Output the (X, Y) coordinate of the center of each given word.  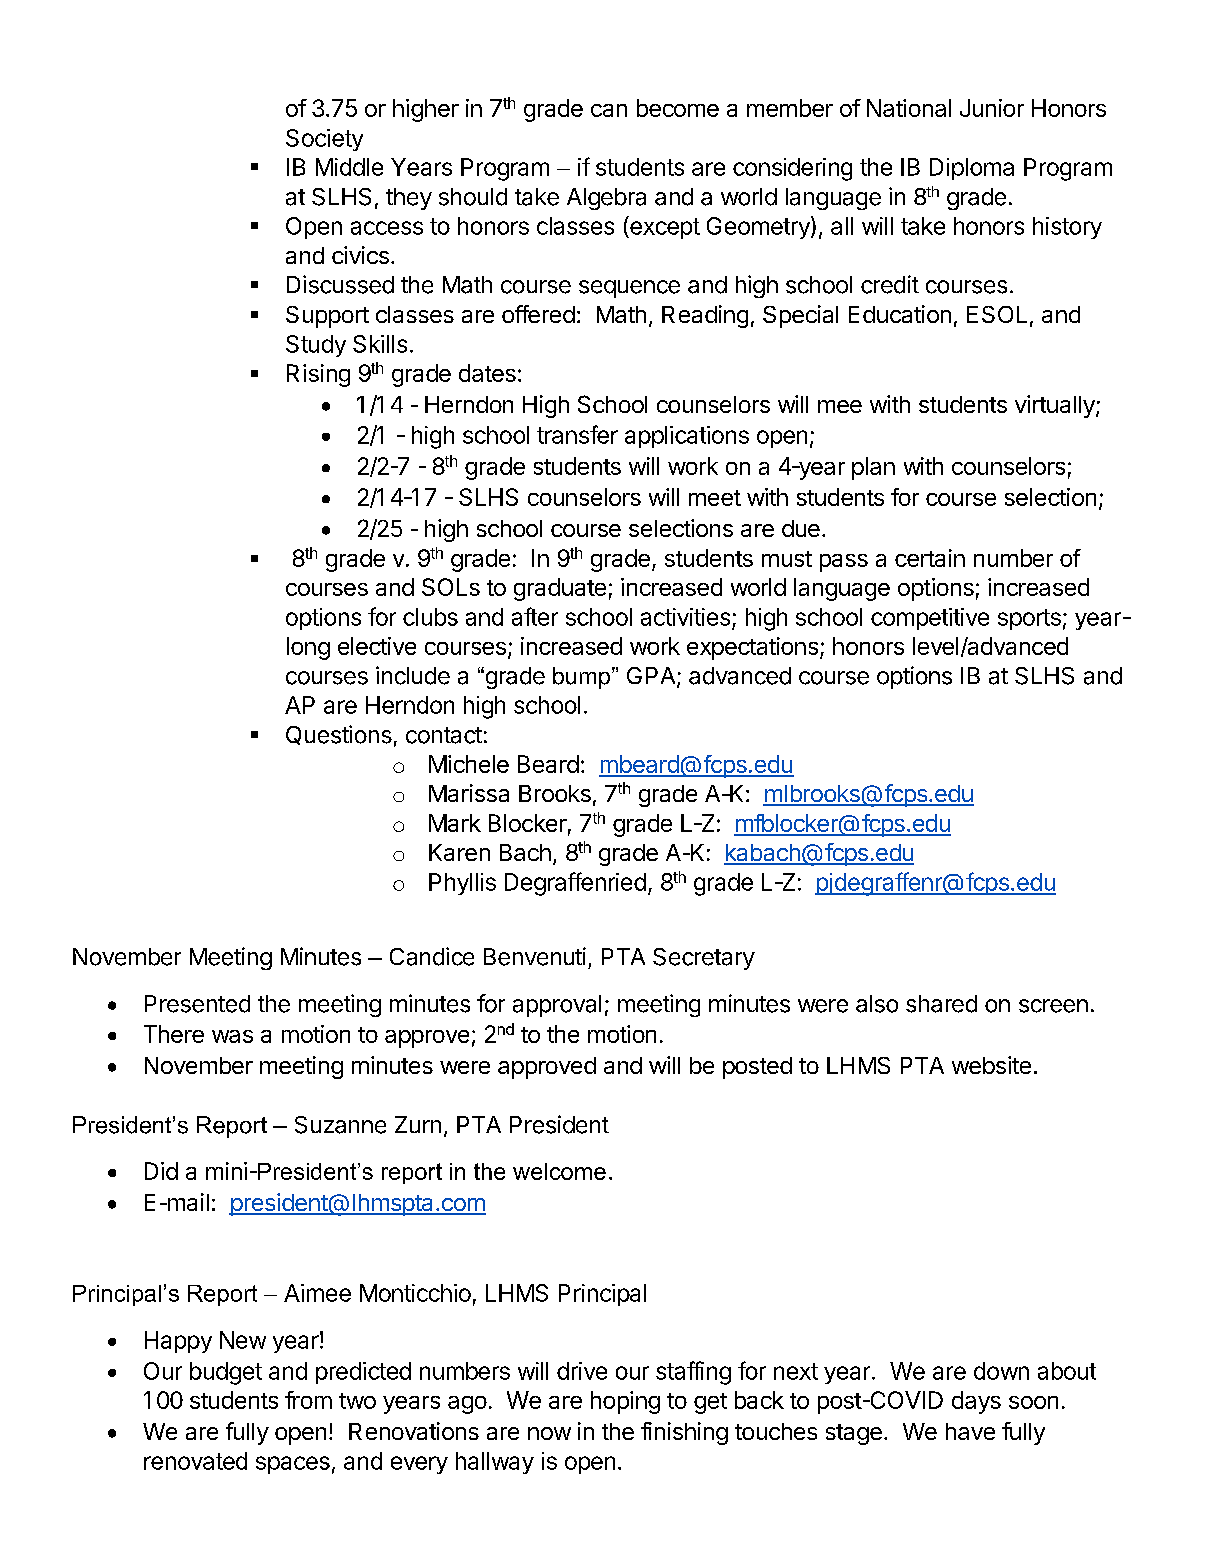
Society (324, 140)
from (308, 1400)
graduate (560, 589)
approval (557, 1006)
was (232, 1036)
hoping (625, 1402)
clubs (430, 617)
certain (930, 558)
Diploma (972, 169)
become (678, 108)
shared (941, 1004)
